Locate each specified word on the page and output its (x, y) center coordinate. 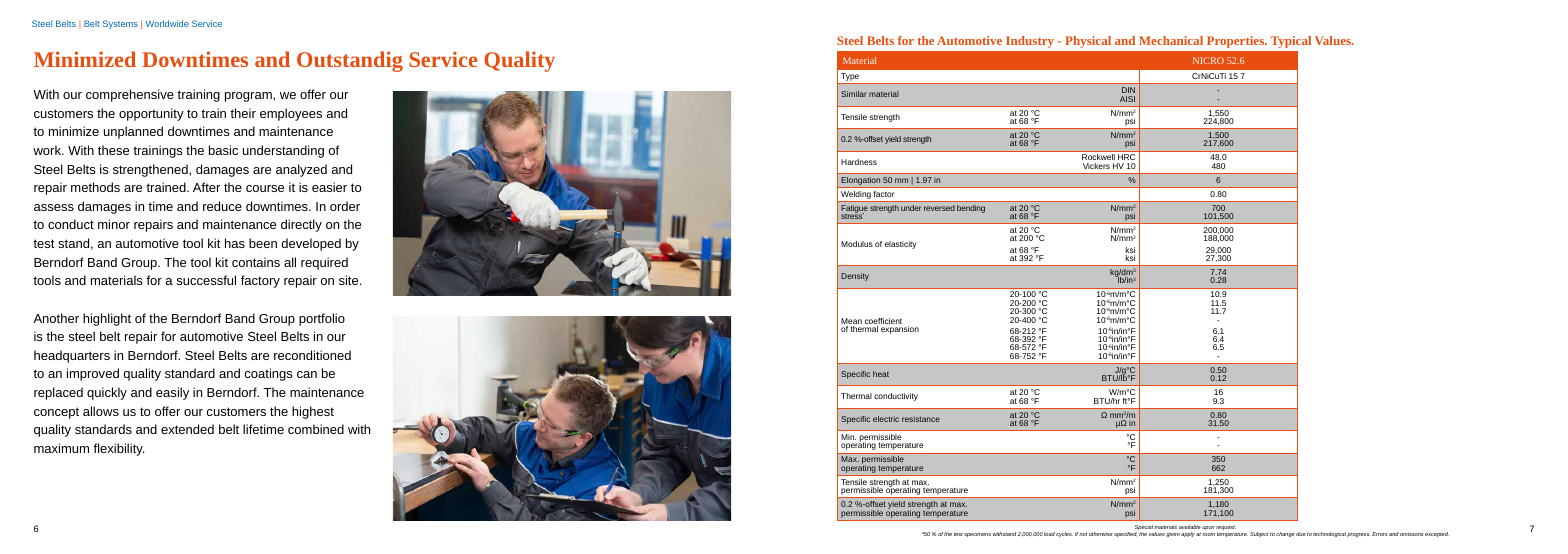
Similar (854, 94)
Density (855, 277)
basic (223, 150)
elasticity (900, 245)
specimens (977, 535)
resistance (921, 419)
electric (886, 419)
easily (172, 393)
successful (206, 280)
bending (971, 209)
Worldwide (167, 23)
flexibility (118, 449)
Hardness (859, 162)
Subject (1259, 534)
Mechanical (1171, 40)
